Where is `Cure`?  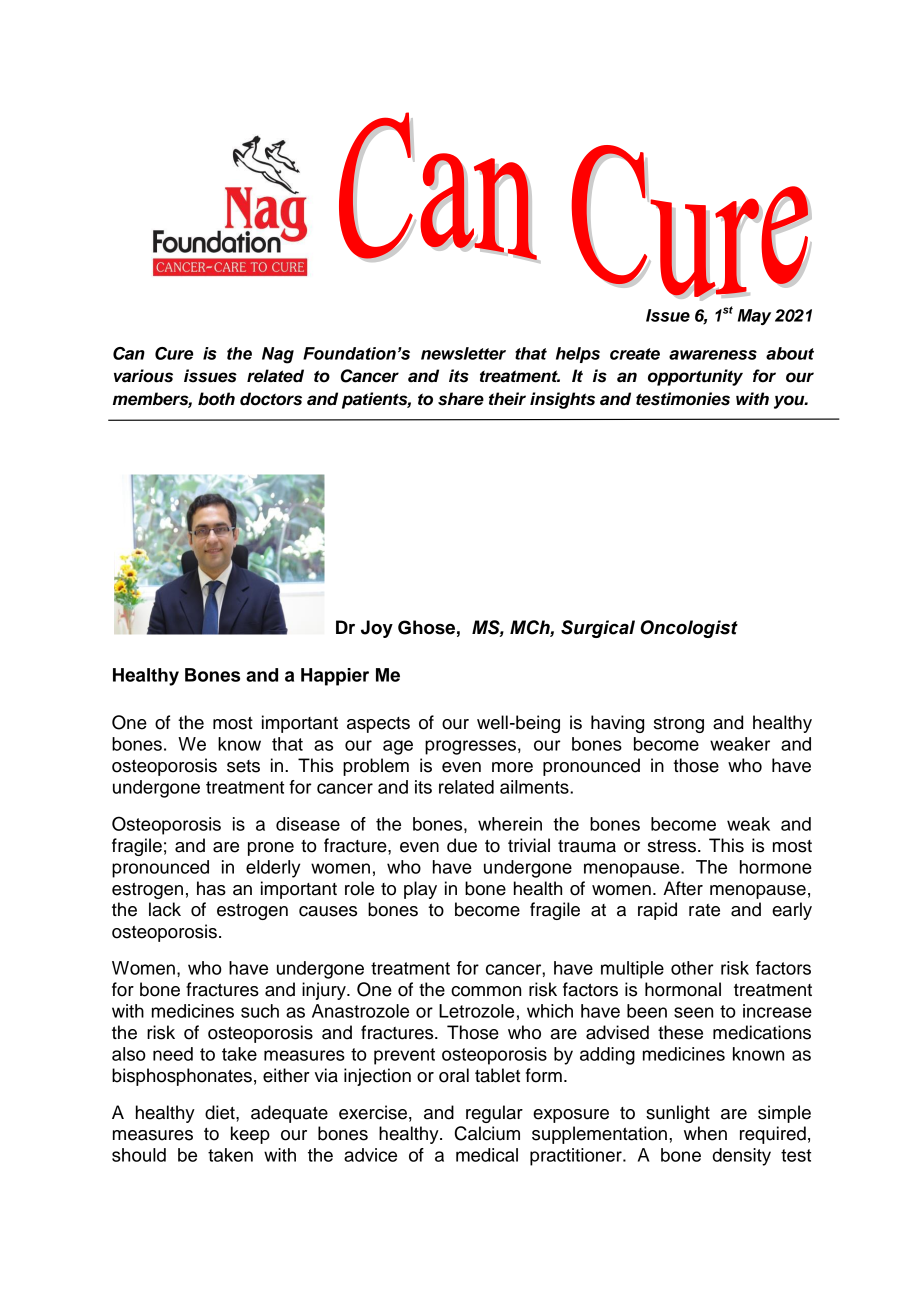
Cure is located at coordinates (174, 353).
